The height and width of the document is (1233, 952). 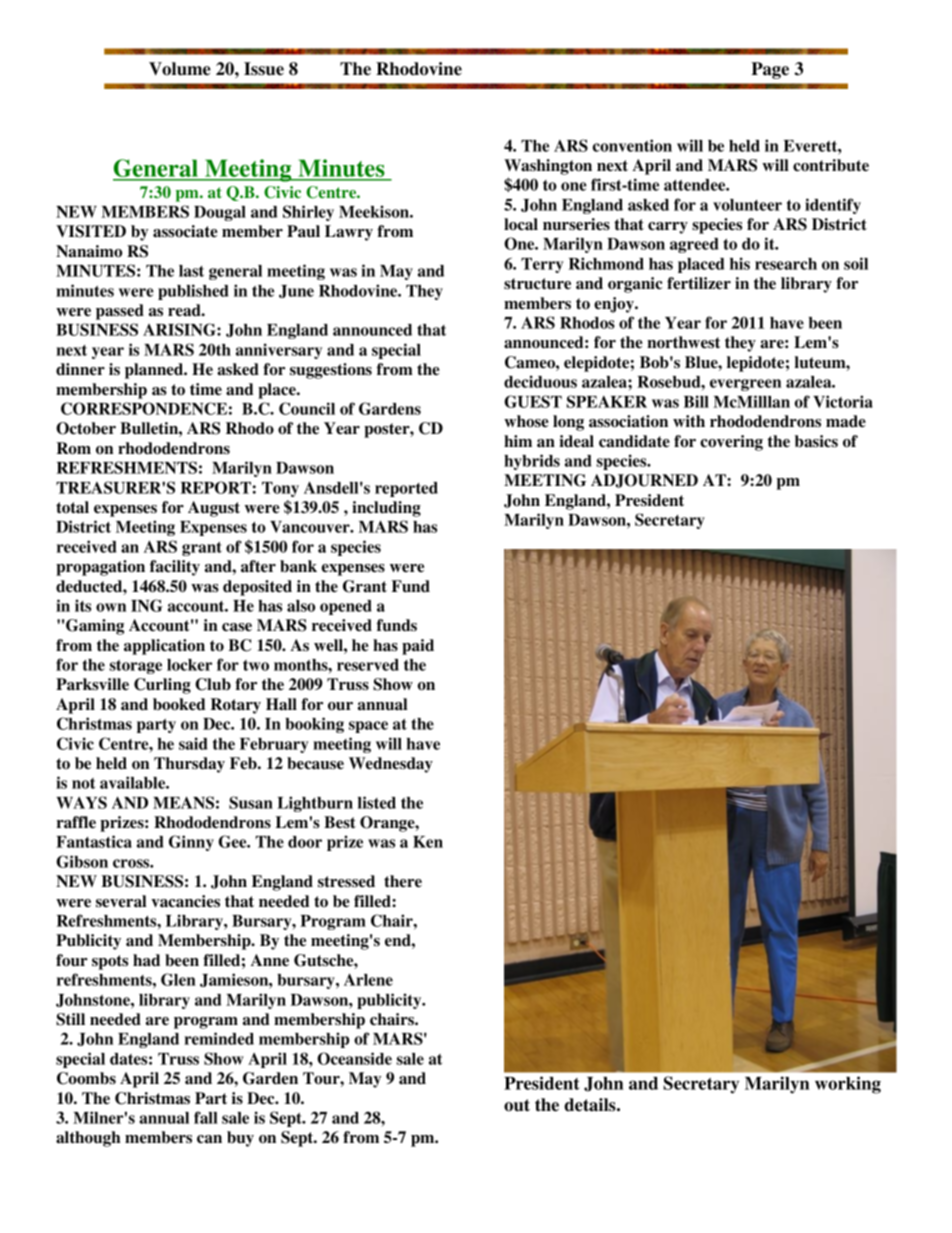 What do you see at coordinates (548, 167) in the document?
I see `Washington` at bounding box center [548, 167].
